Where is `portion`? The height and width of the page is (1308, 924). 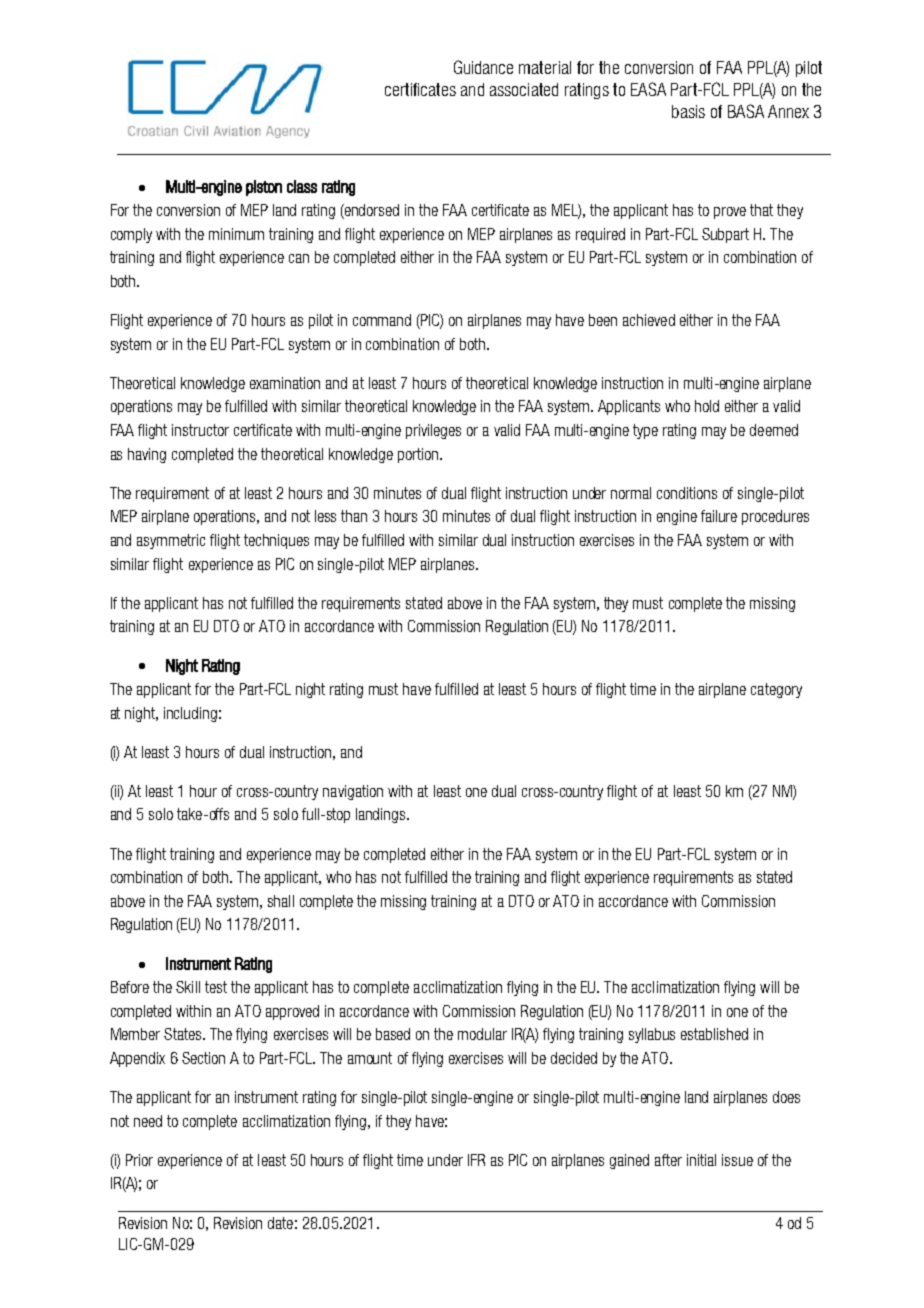
portion is located at coordinates (419, 455).
